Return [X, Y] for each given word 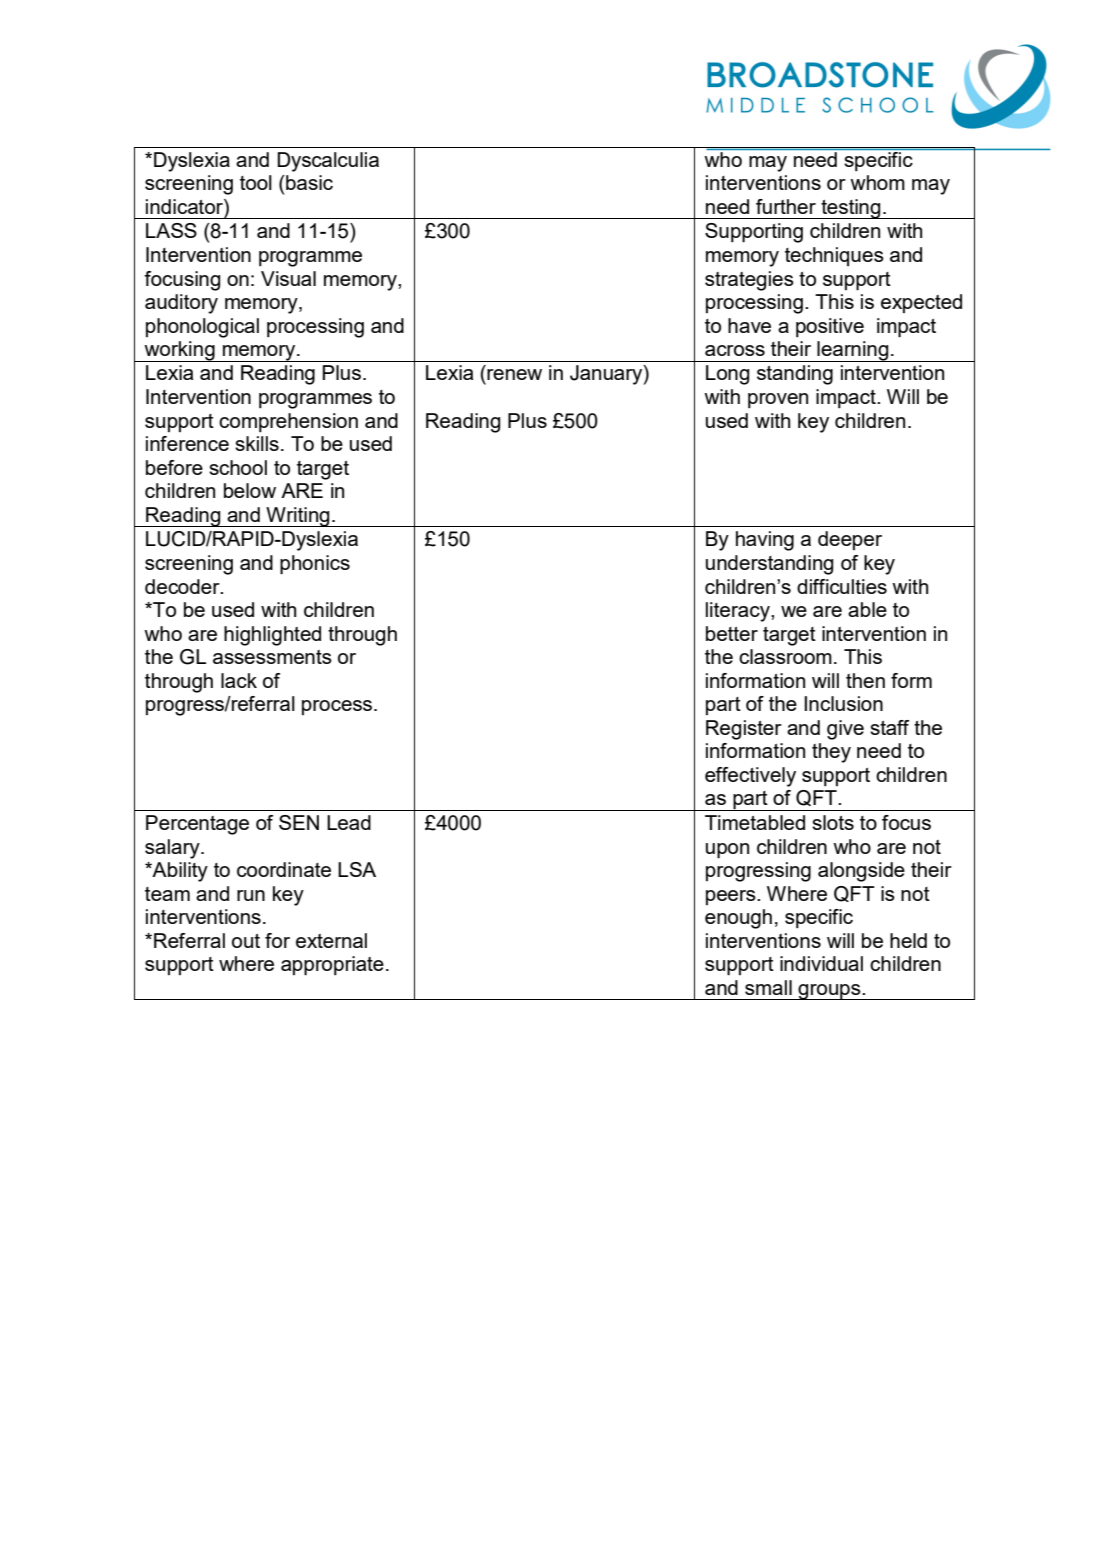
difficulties [842, 586]
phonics [315, 565]
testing [851, 209]
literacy [739, 612]
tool [256, 182]
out [246, 941]
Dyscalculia [328, 162]
